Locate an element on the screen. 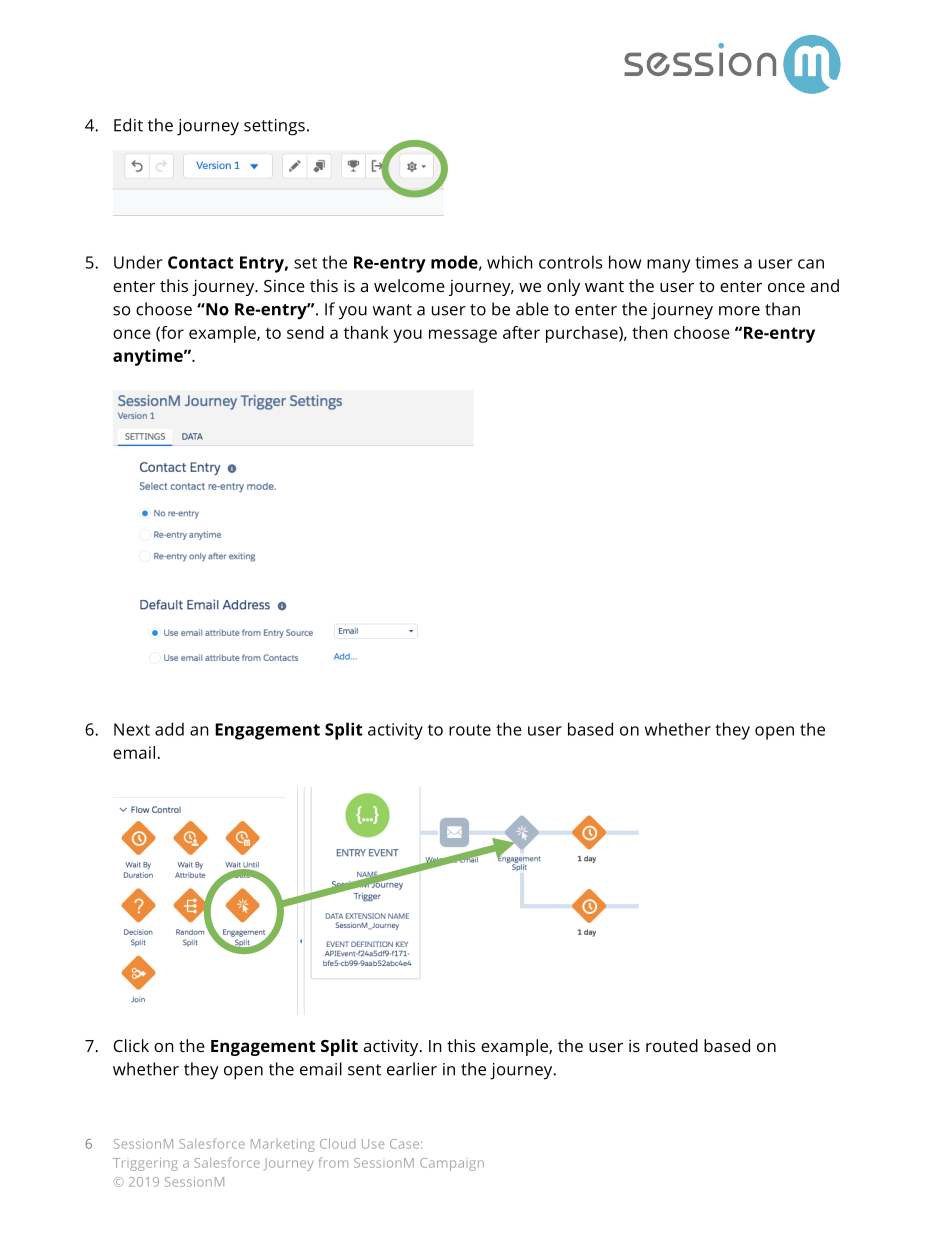 The height and width of the screenshot is (1233, 952). sent is located at coordinates (364, 1070).
